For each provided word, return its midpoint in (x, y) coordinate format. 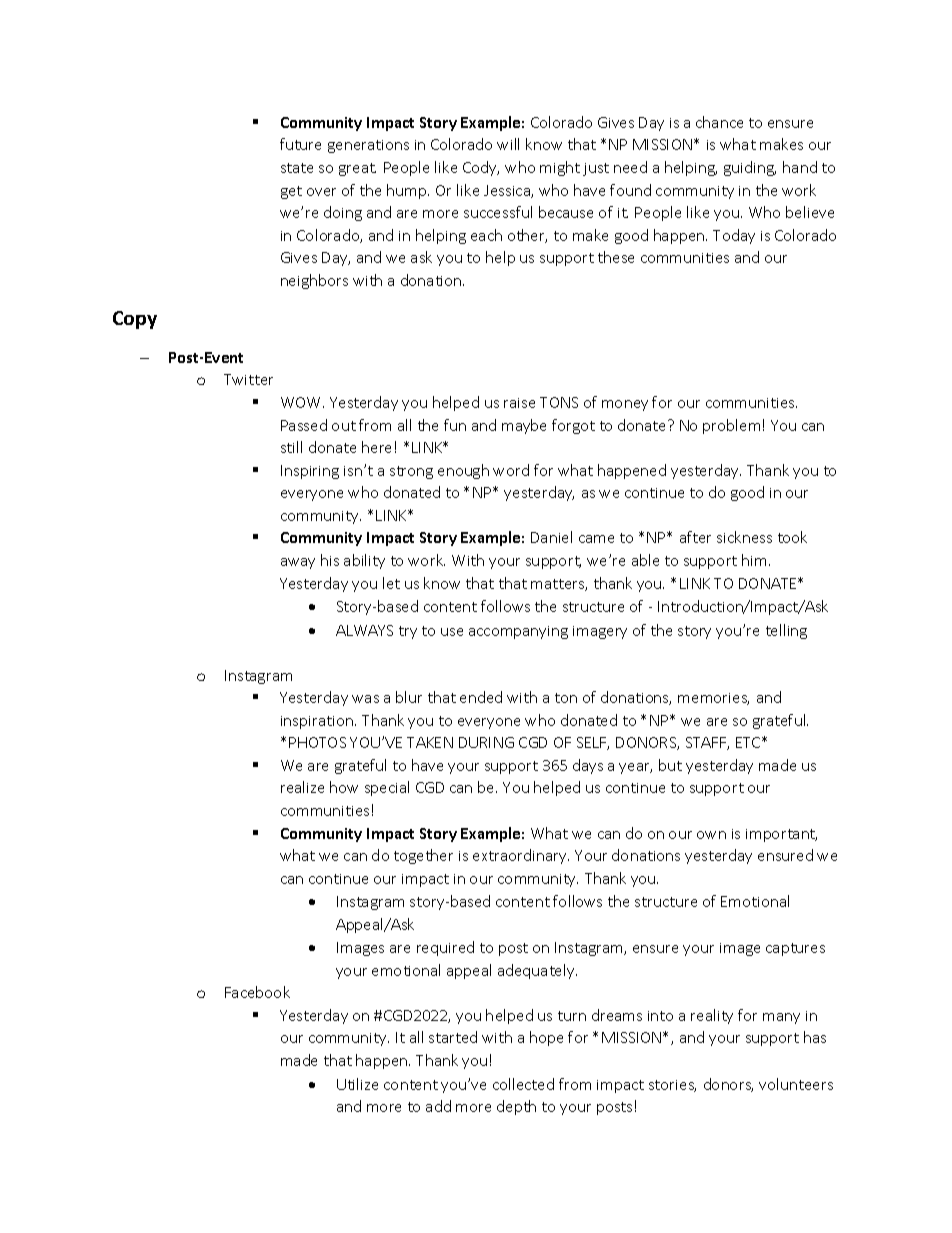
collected (523, 1084)
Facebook (257, 992)
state (297, 168)
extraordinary (521, 856)
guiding (750, 168)
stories (672, 1086)
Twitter (248, 379)
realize (302, 787)
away (298, 563)
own (711, 835)
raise (519, 403)
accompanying (518, 632)
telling (786, 631)
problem (731, 426)
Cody (481, 168)
